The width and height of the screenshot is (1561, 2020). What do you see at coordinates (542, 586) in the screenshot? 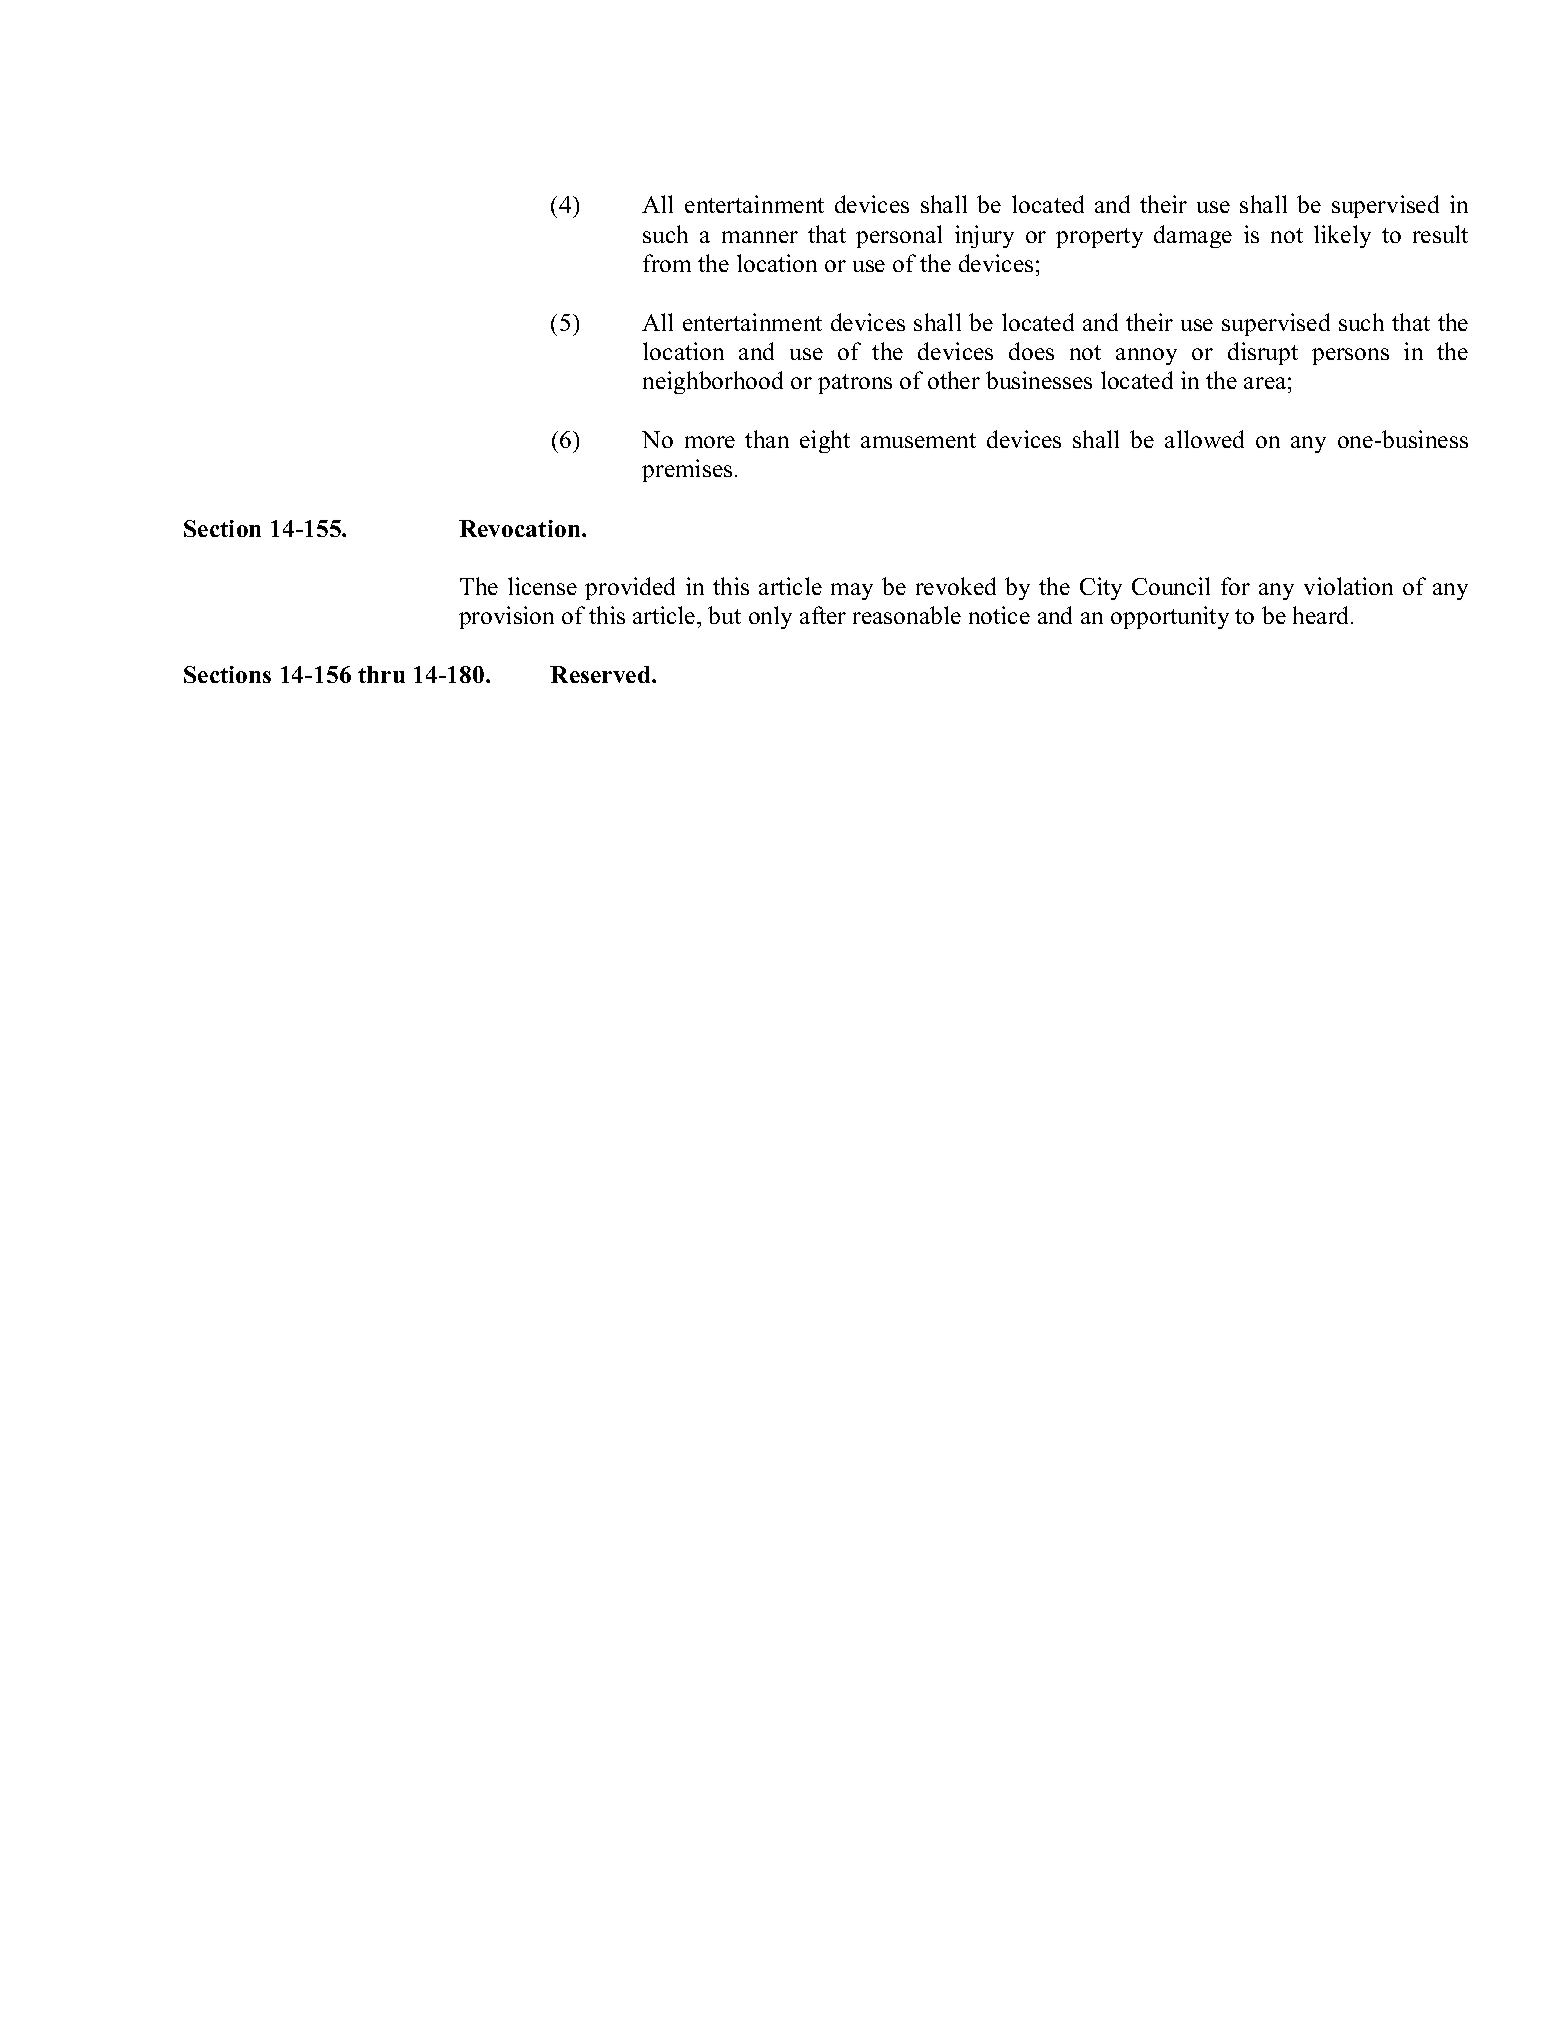
I see `license` at bounding box center [542, 586].
